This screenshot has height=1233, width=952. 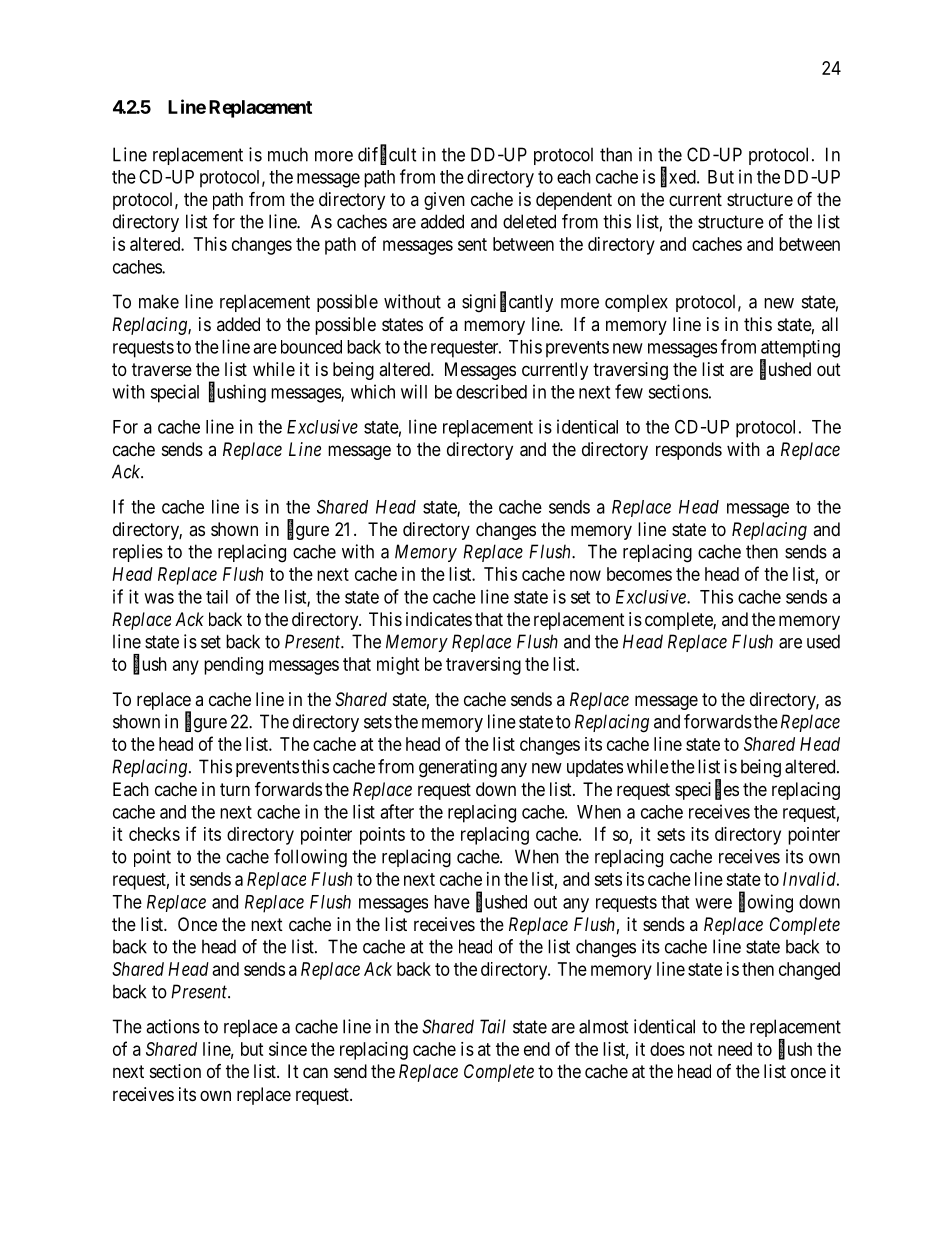 What do you see at coordinates (616, 154) in the screenshot?
I see `than` at bounding box center [616, 154].
